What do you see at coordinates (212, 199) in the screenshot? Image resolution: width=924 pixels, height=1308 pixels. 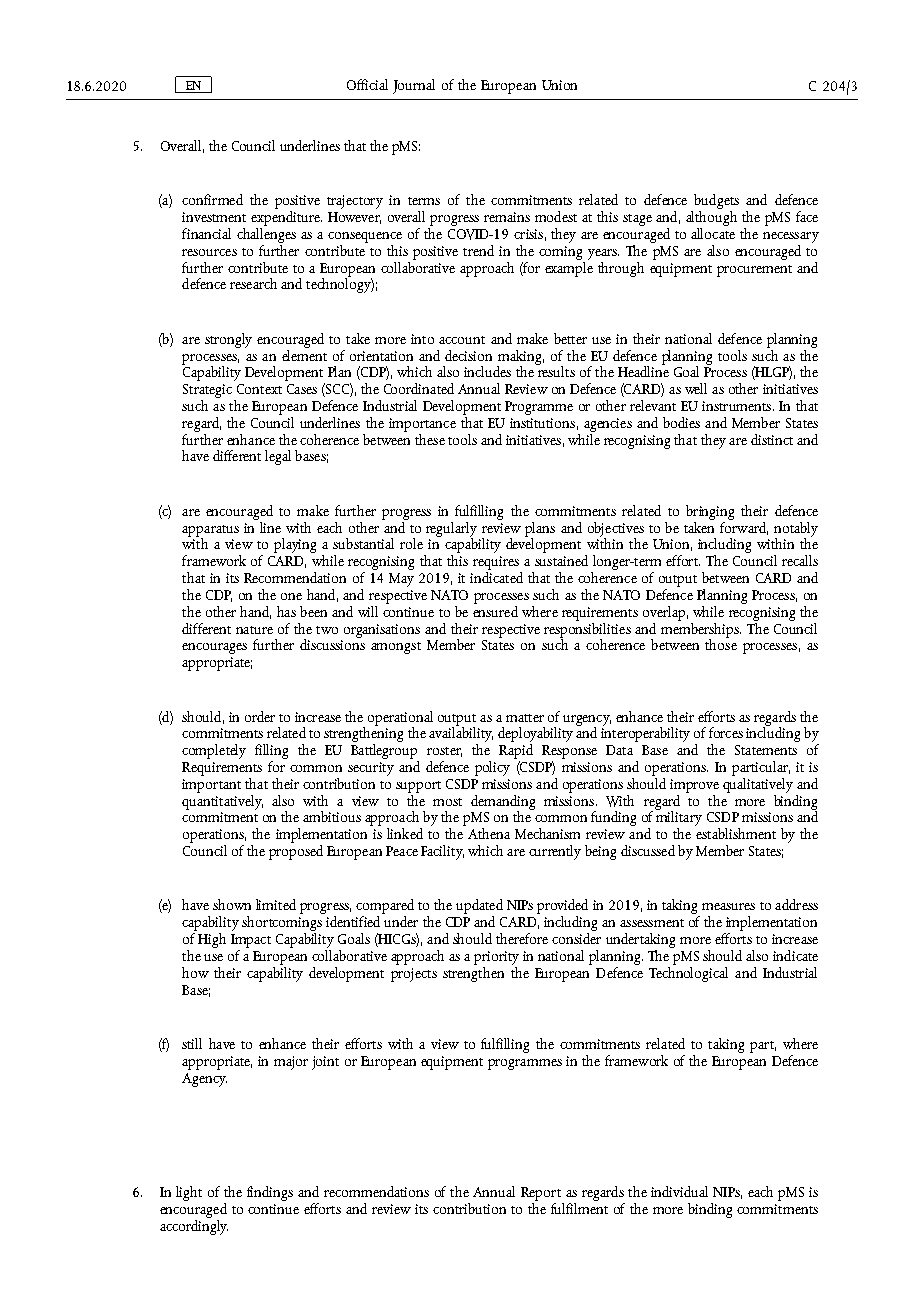 I see `confirmed` at bounding box center [212, 199].
